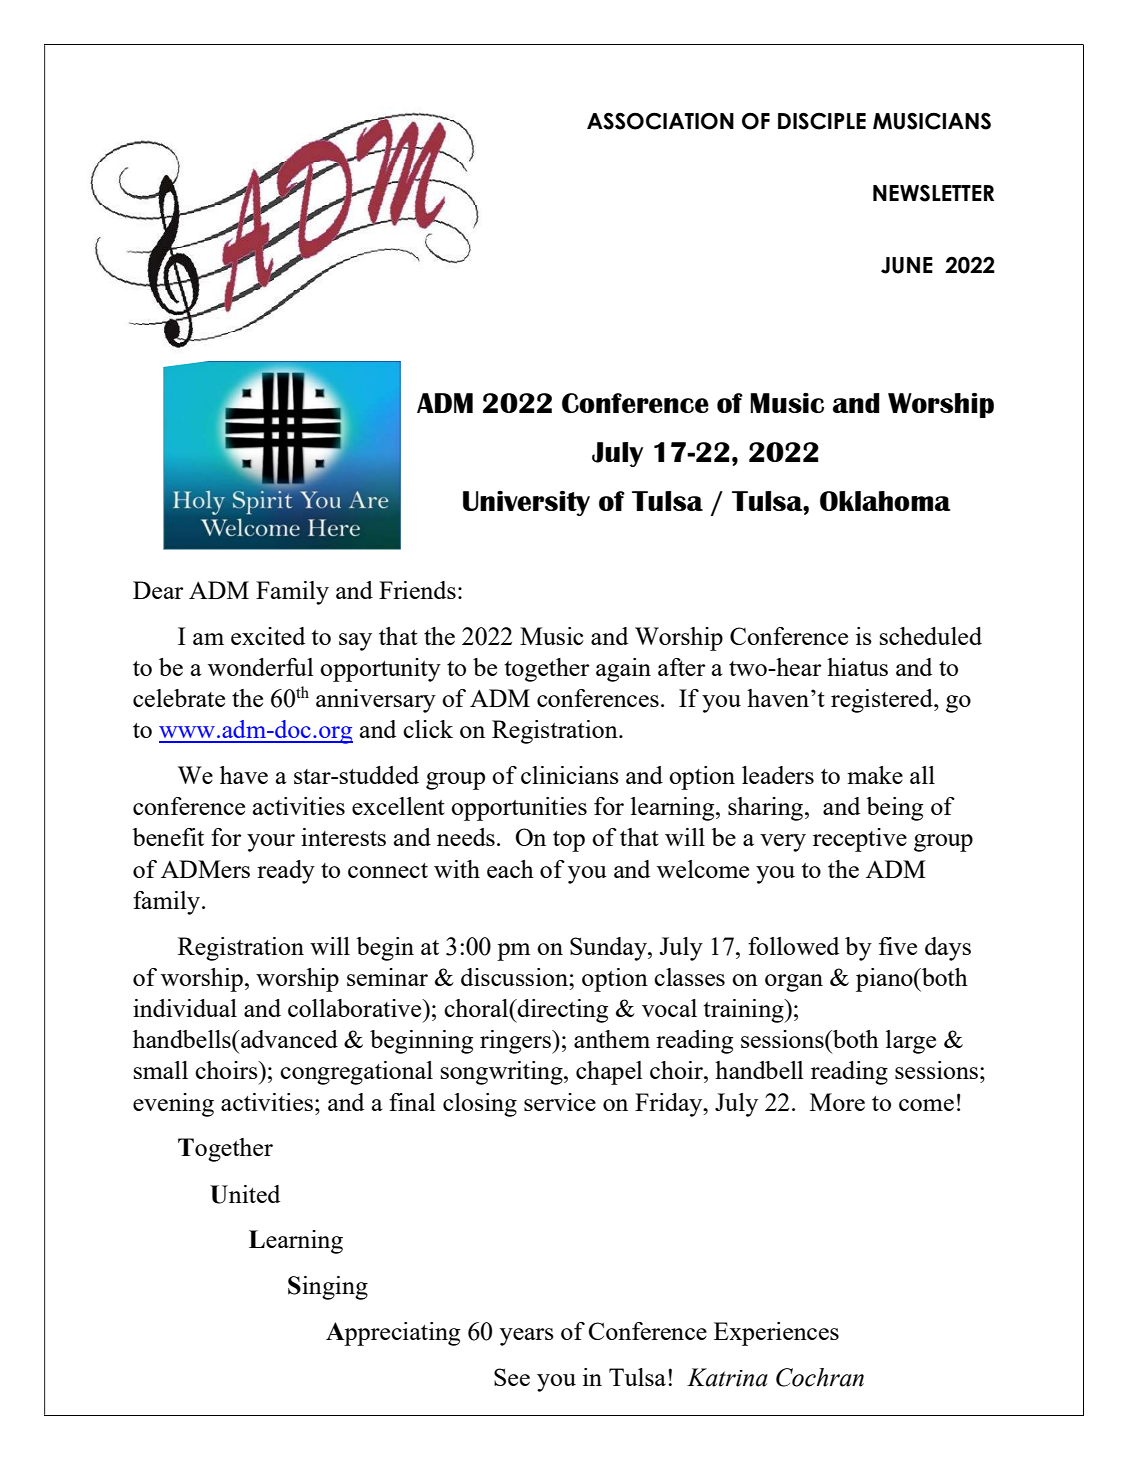 Image resolution: width=1128 pixels, height=1460 pixels. I want to click on ASSOCIATION, so click(660, 121).
